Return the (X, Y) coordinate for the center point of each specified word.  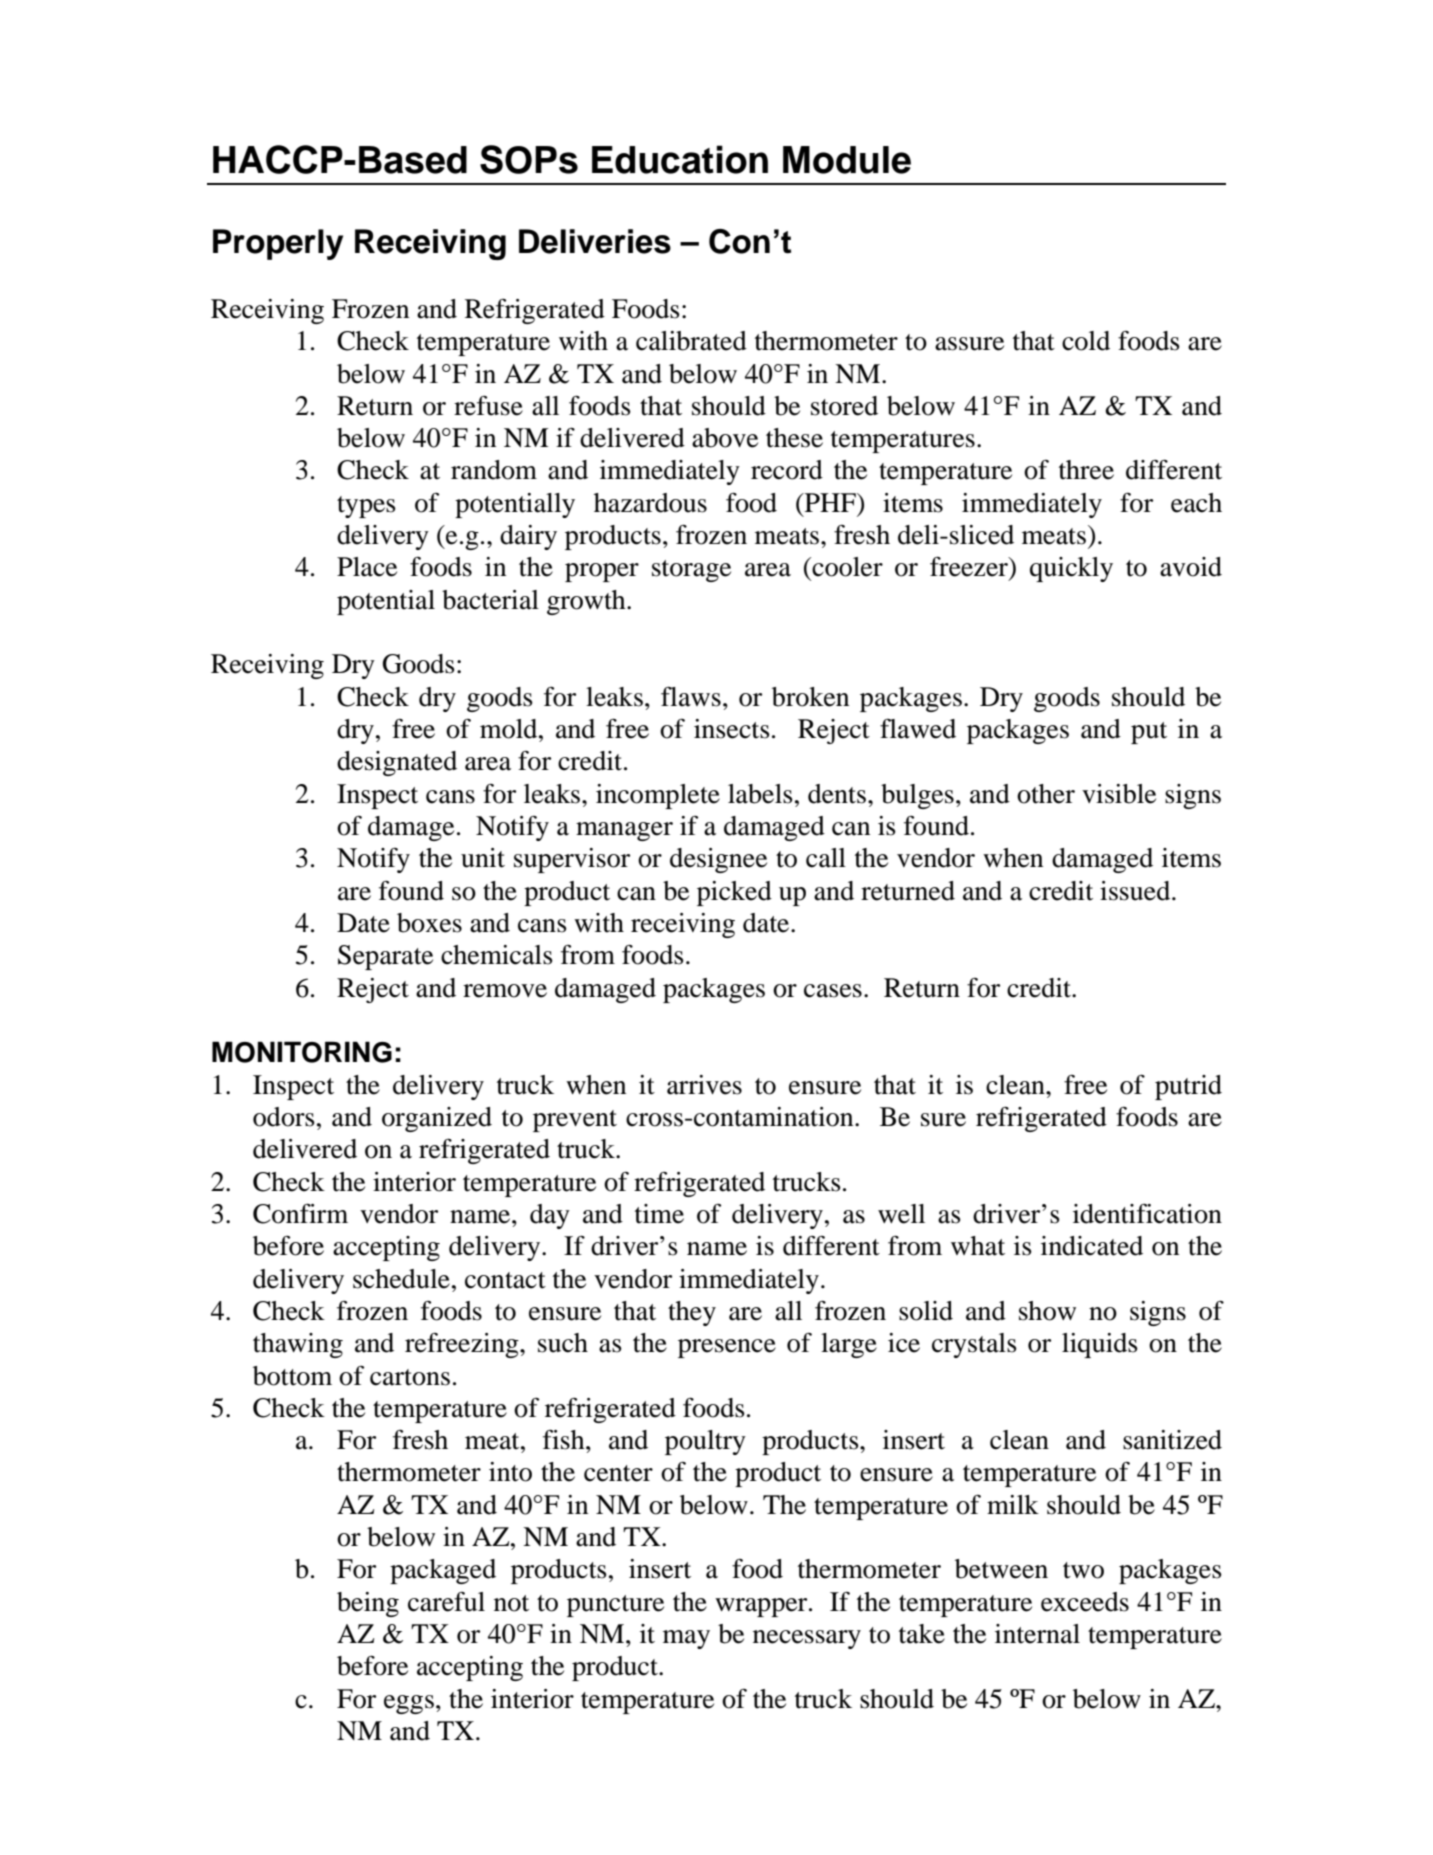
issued (1136, 891)
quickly (1071, 569)
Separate (385, 957)
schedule (401, 1279)
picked (734, 893)
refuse (488, 406)
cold (1086, 341)
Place (367, 567)
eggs (409, 1704)
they (692, 1313)
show (1047, 1311)
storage (691, 571)
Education (680, 159)
